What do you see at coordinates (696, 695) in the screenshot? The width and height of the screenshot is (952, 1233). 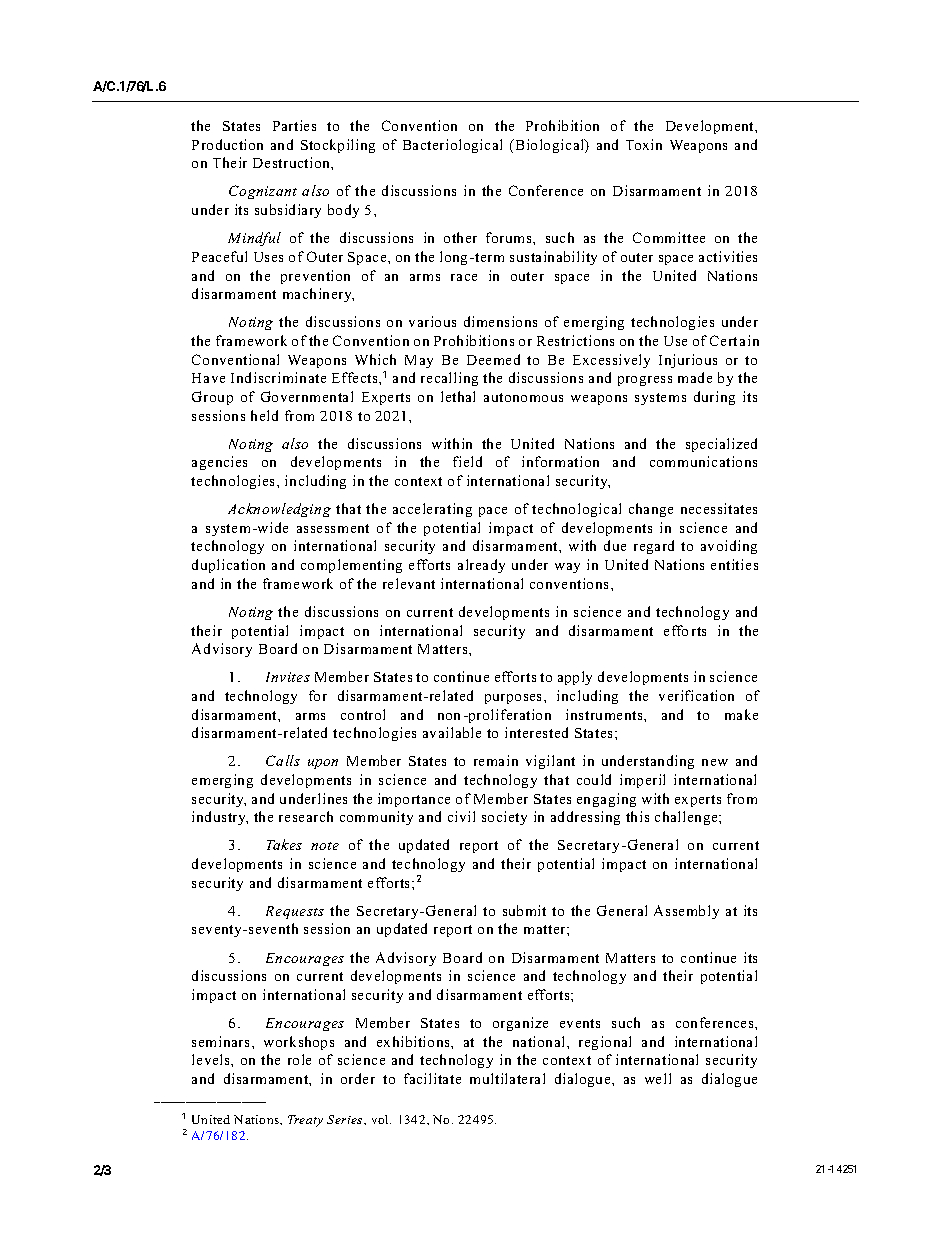 I see `verification` at bounding box center [696, 695].
